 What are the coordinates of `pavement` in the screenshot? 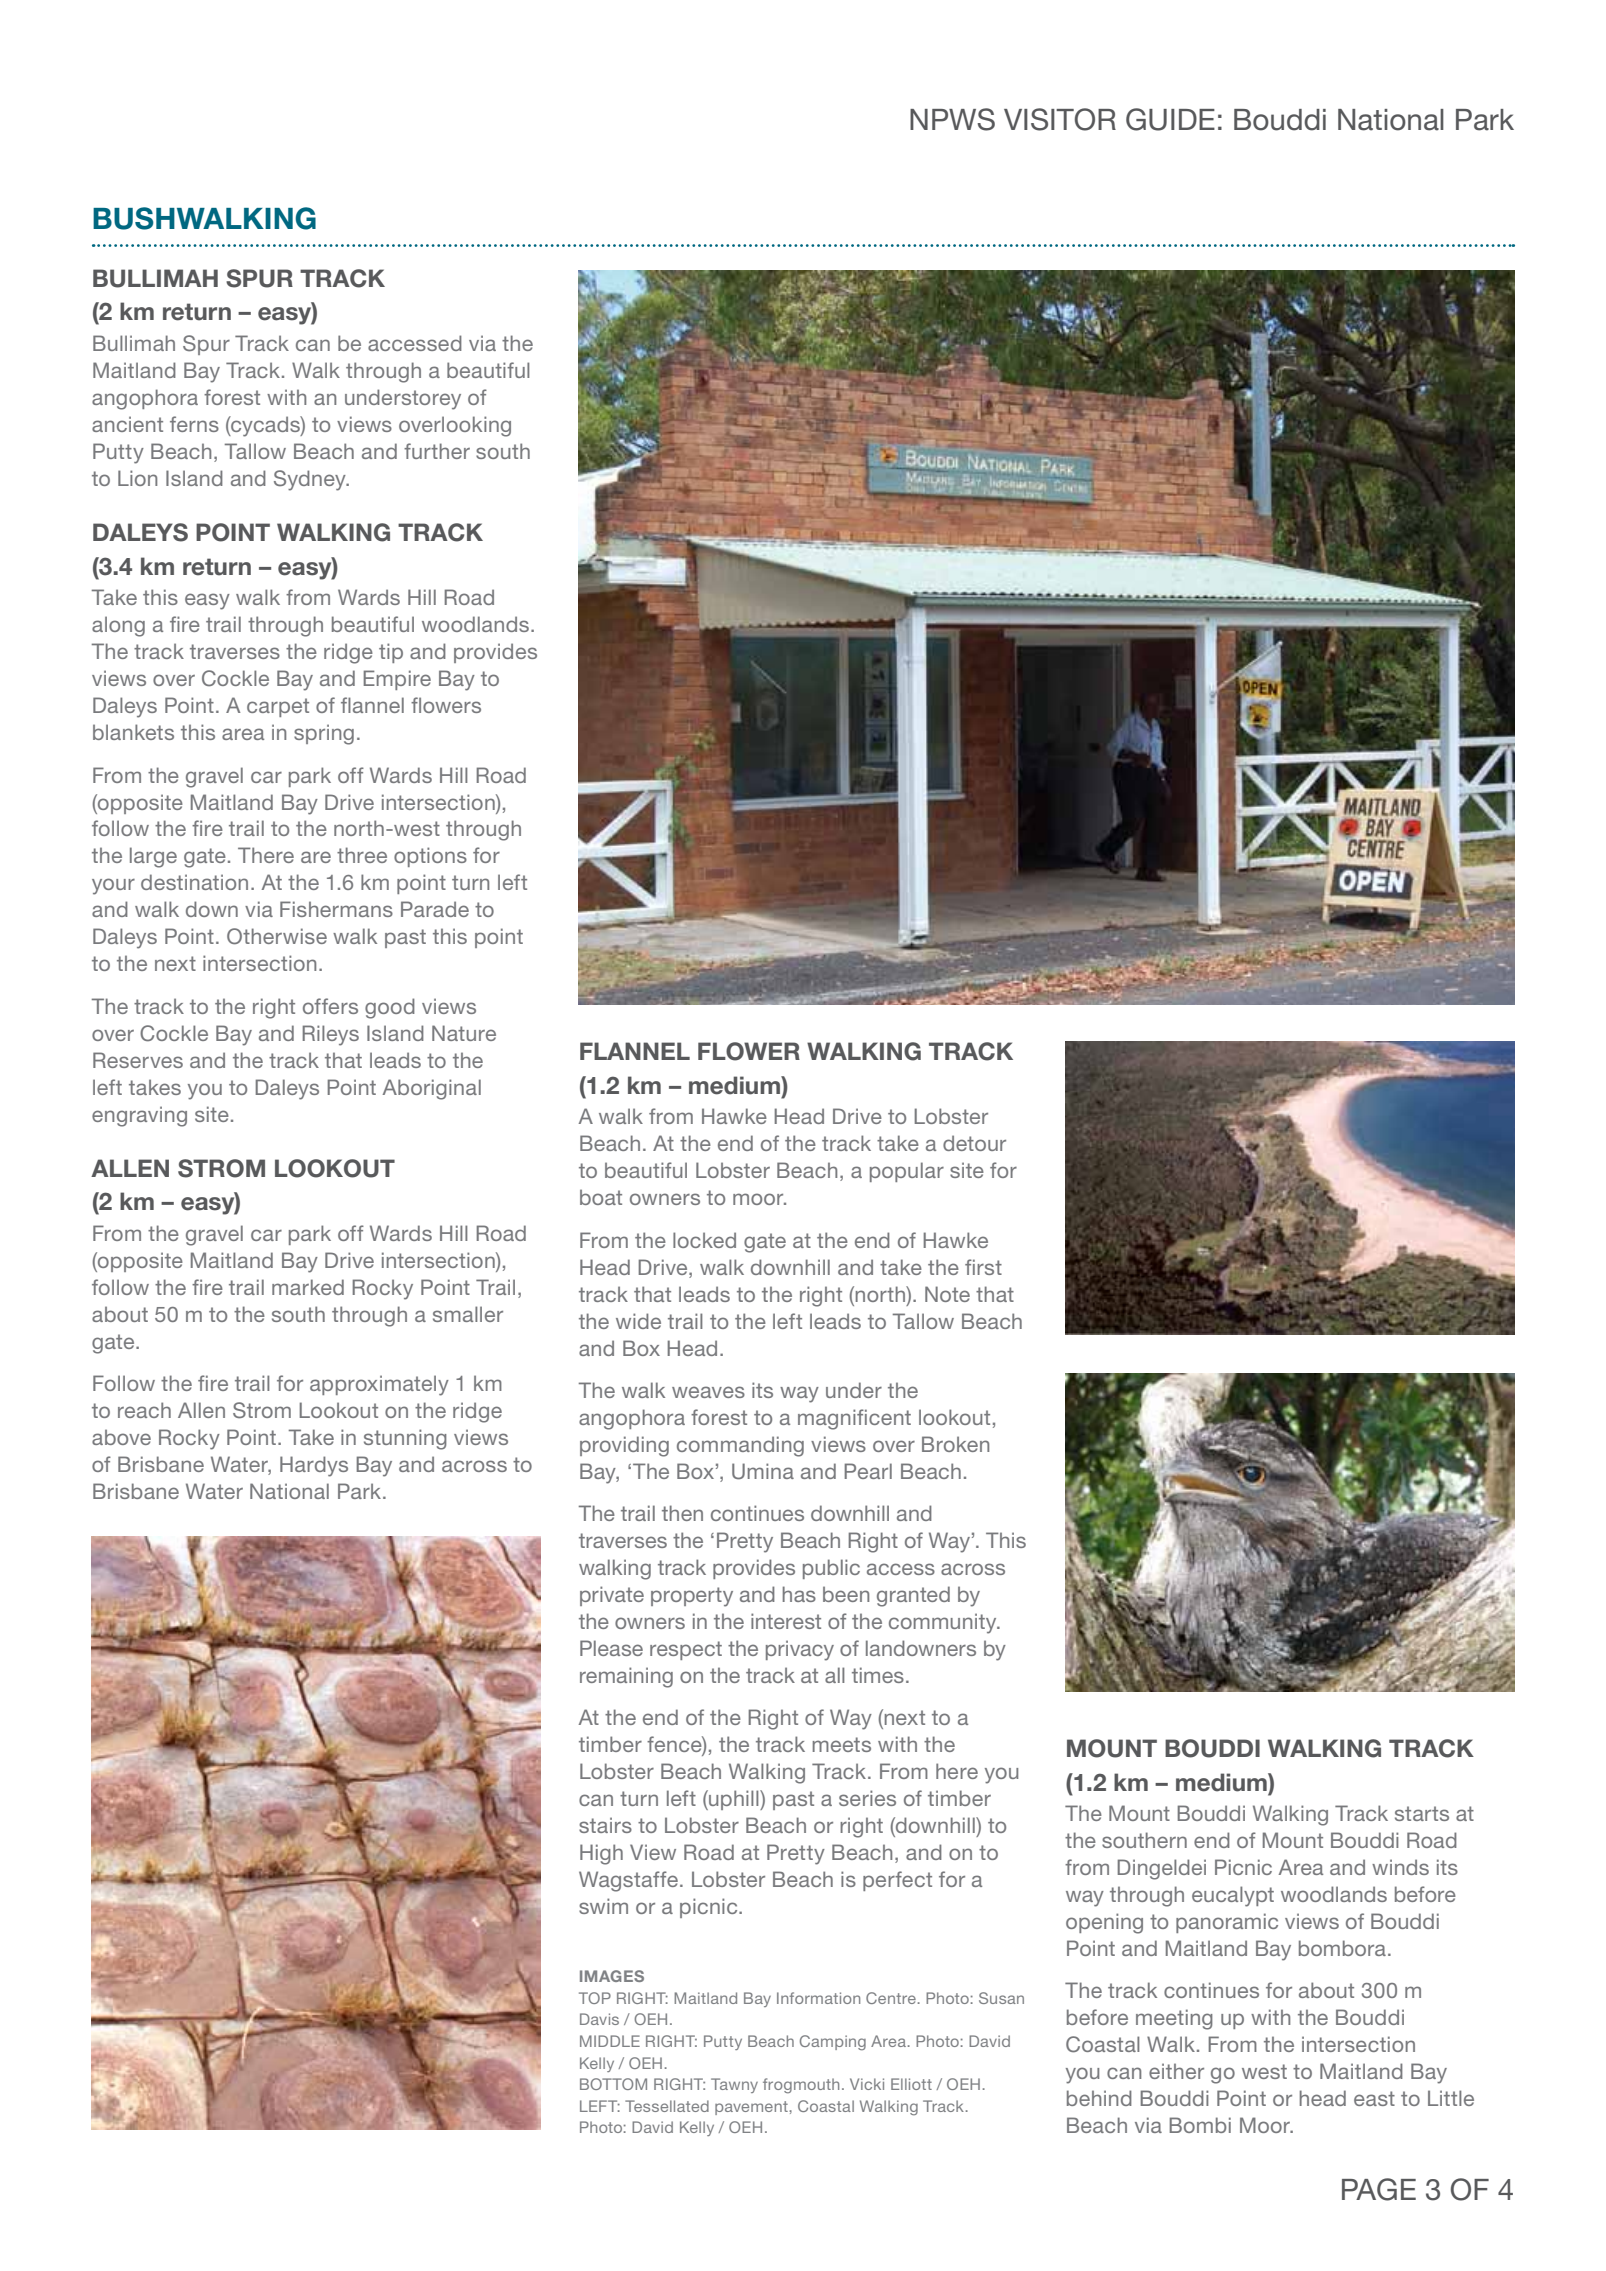 It's located at (751, 2108).
